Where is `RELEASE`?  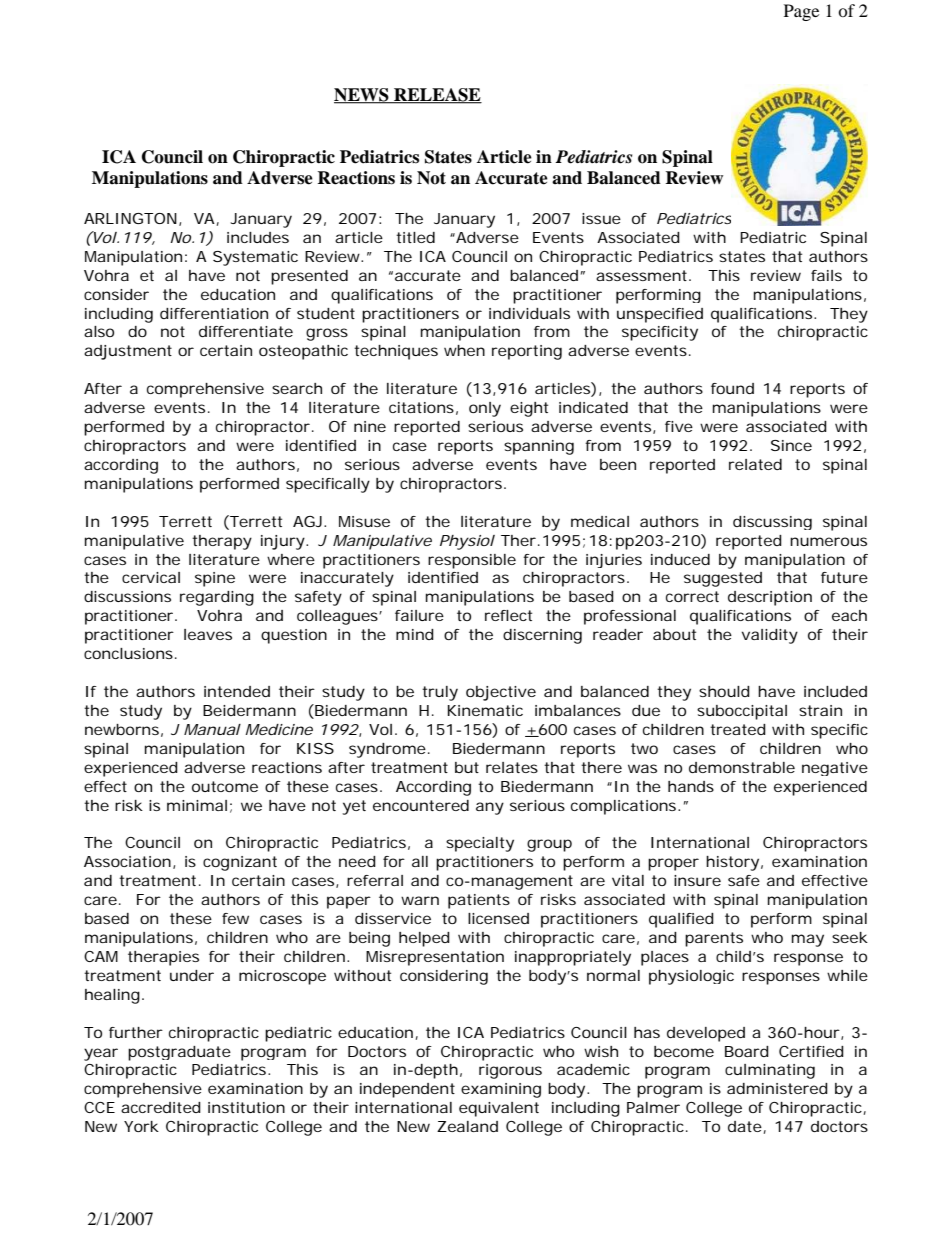 RELEASE is located at coordinates (437, 96).
